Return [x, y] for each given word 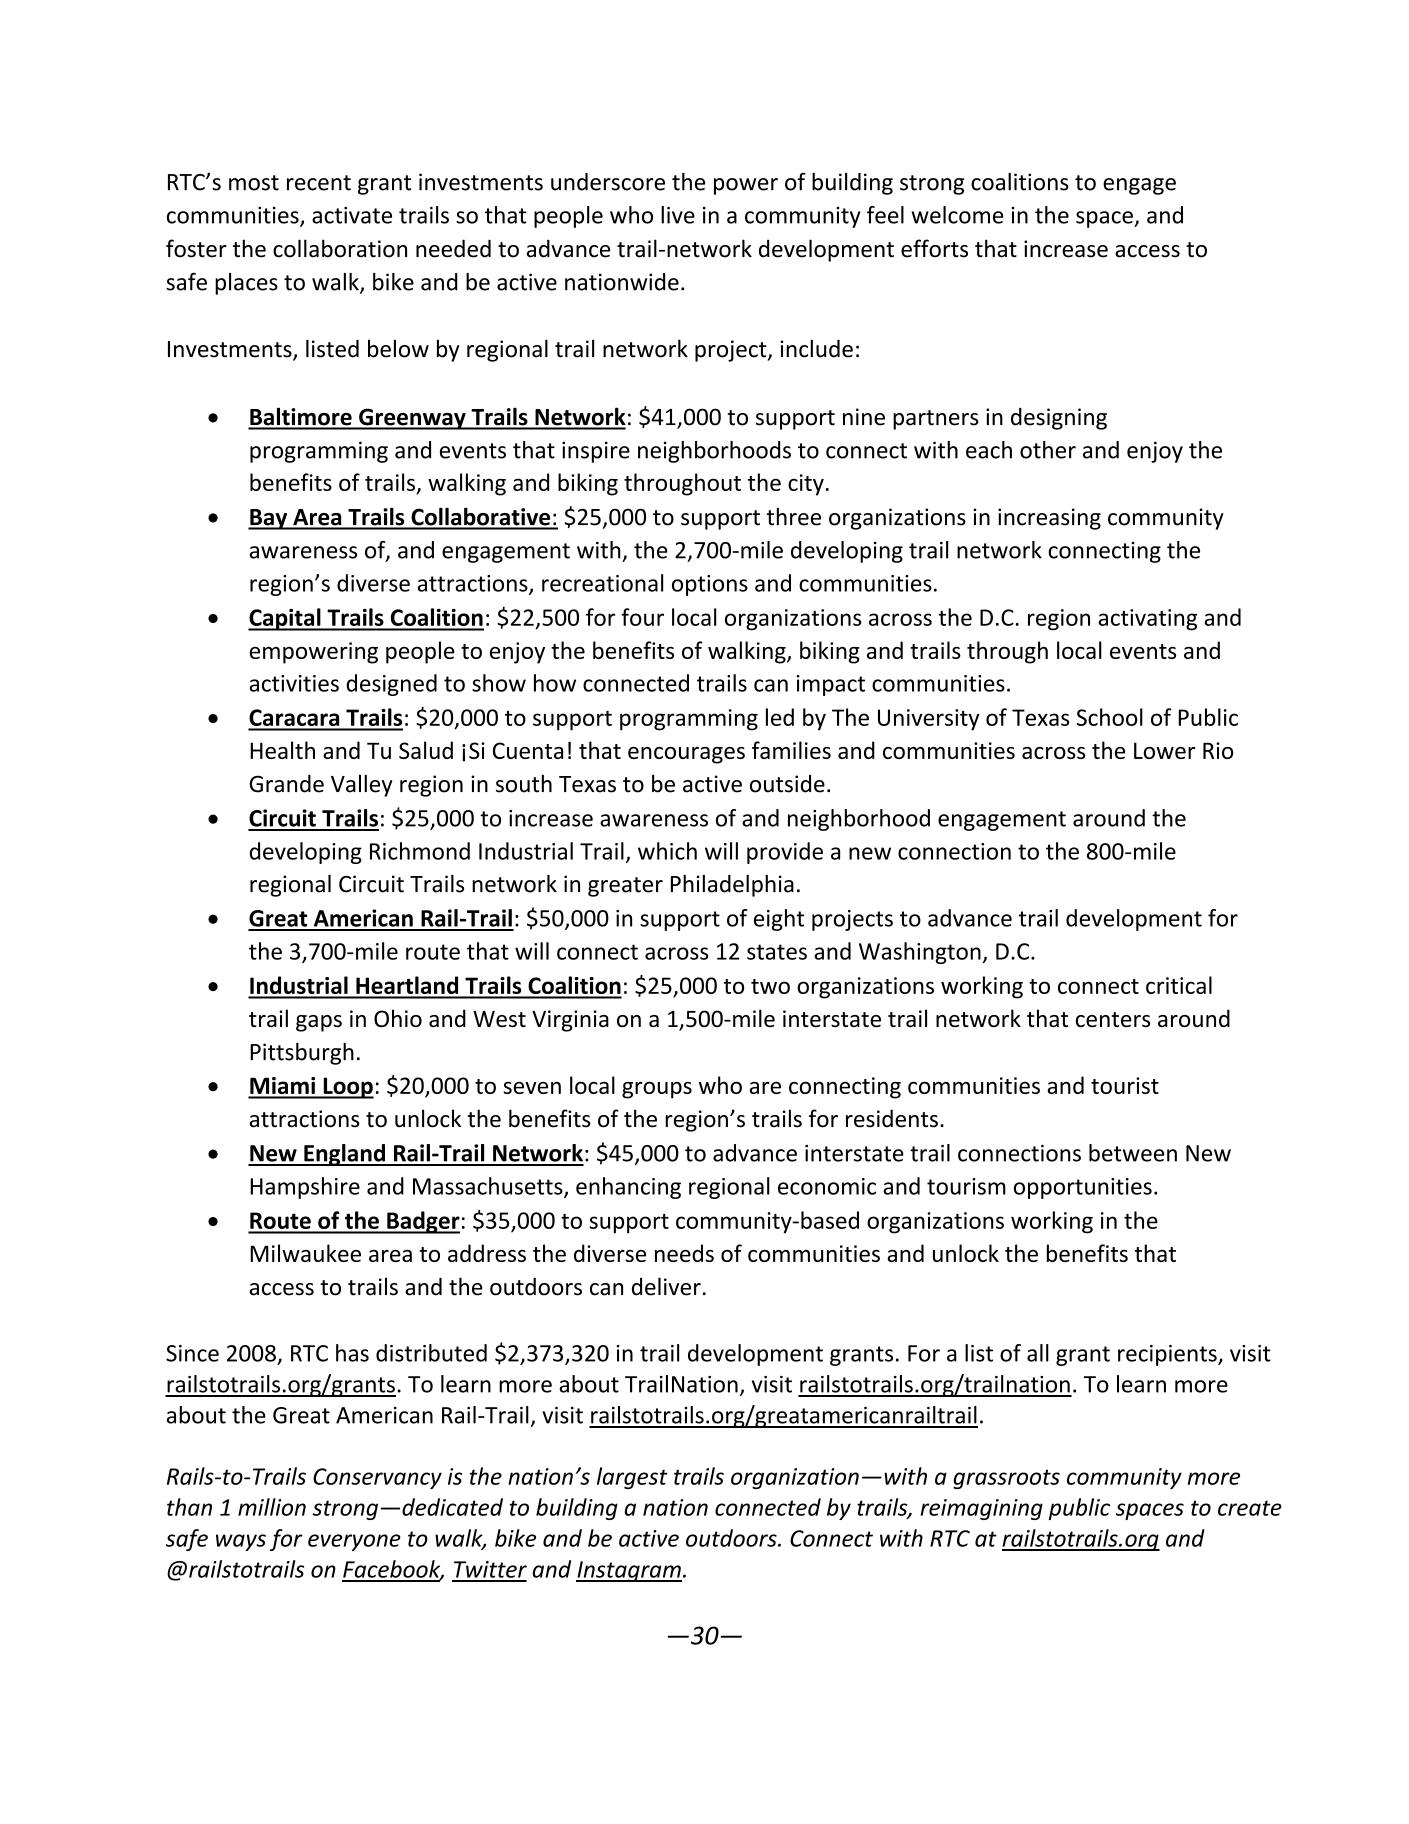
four [642, 617]
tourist [1125, 1085]
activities [294, 683]
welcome [957, 215]
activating [1147, 620]
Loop [347, 1088]
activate [352, 215]
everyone [354, 1542]
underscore [608, 182]
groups [657, 1090]
